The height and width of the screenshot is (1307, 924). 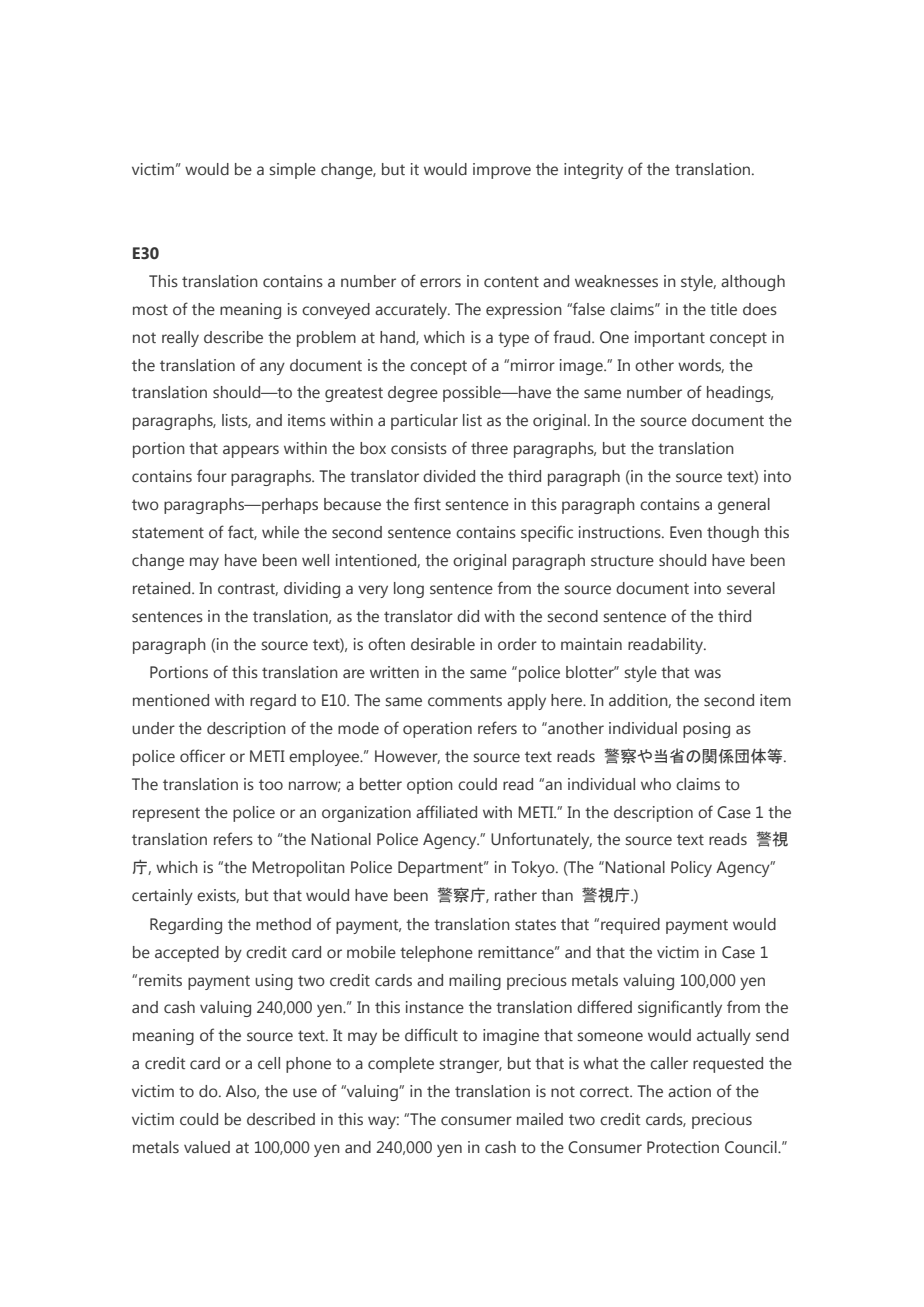 I want to click on stranger, so click(x=471, y=1065).
